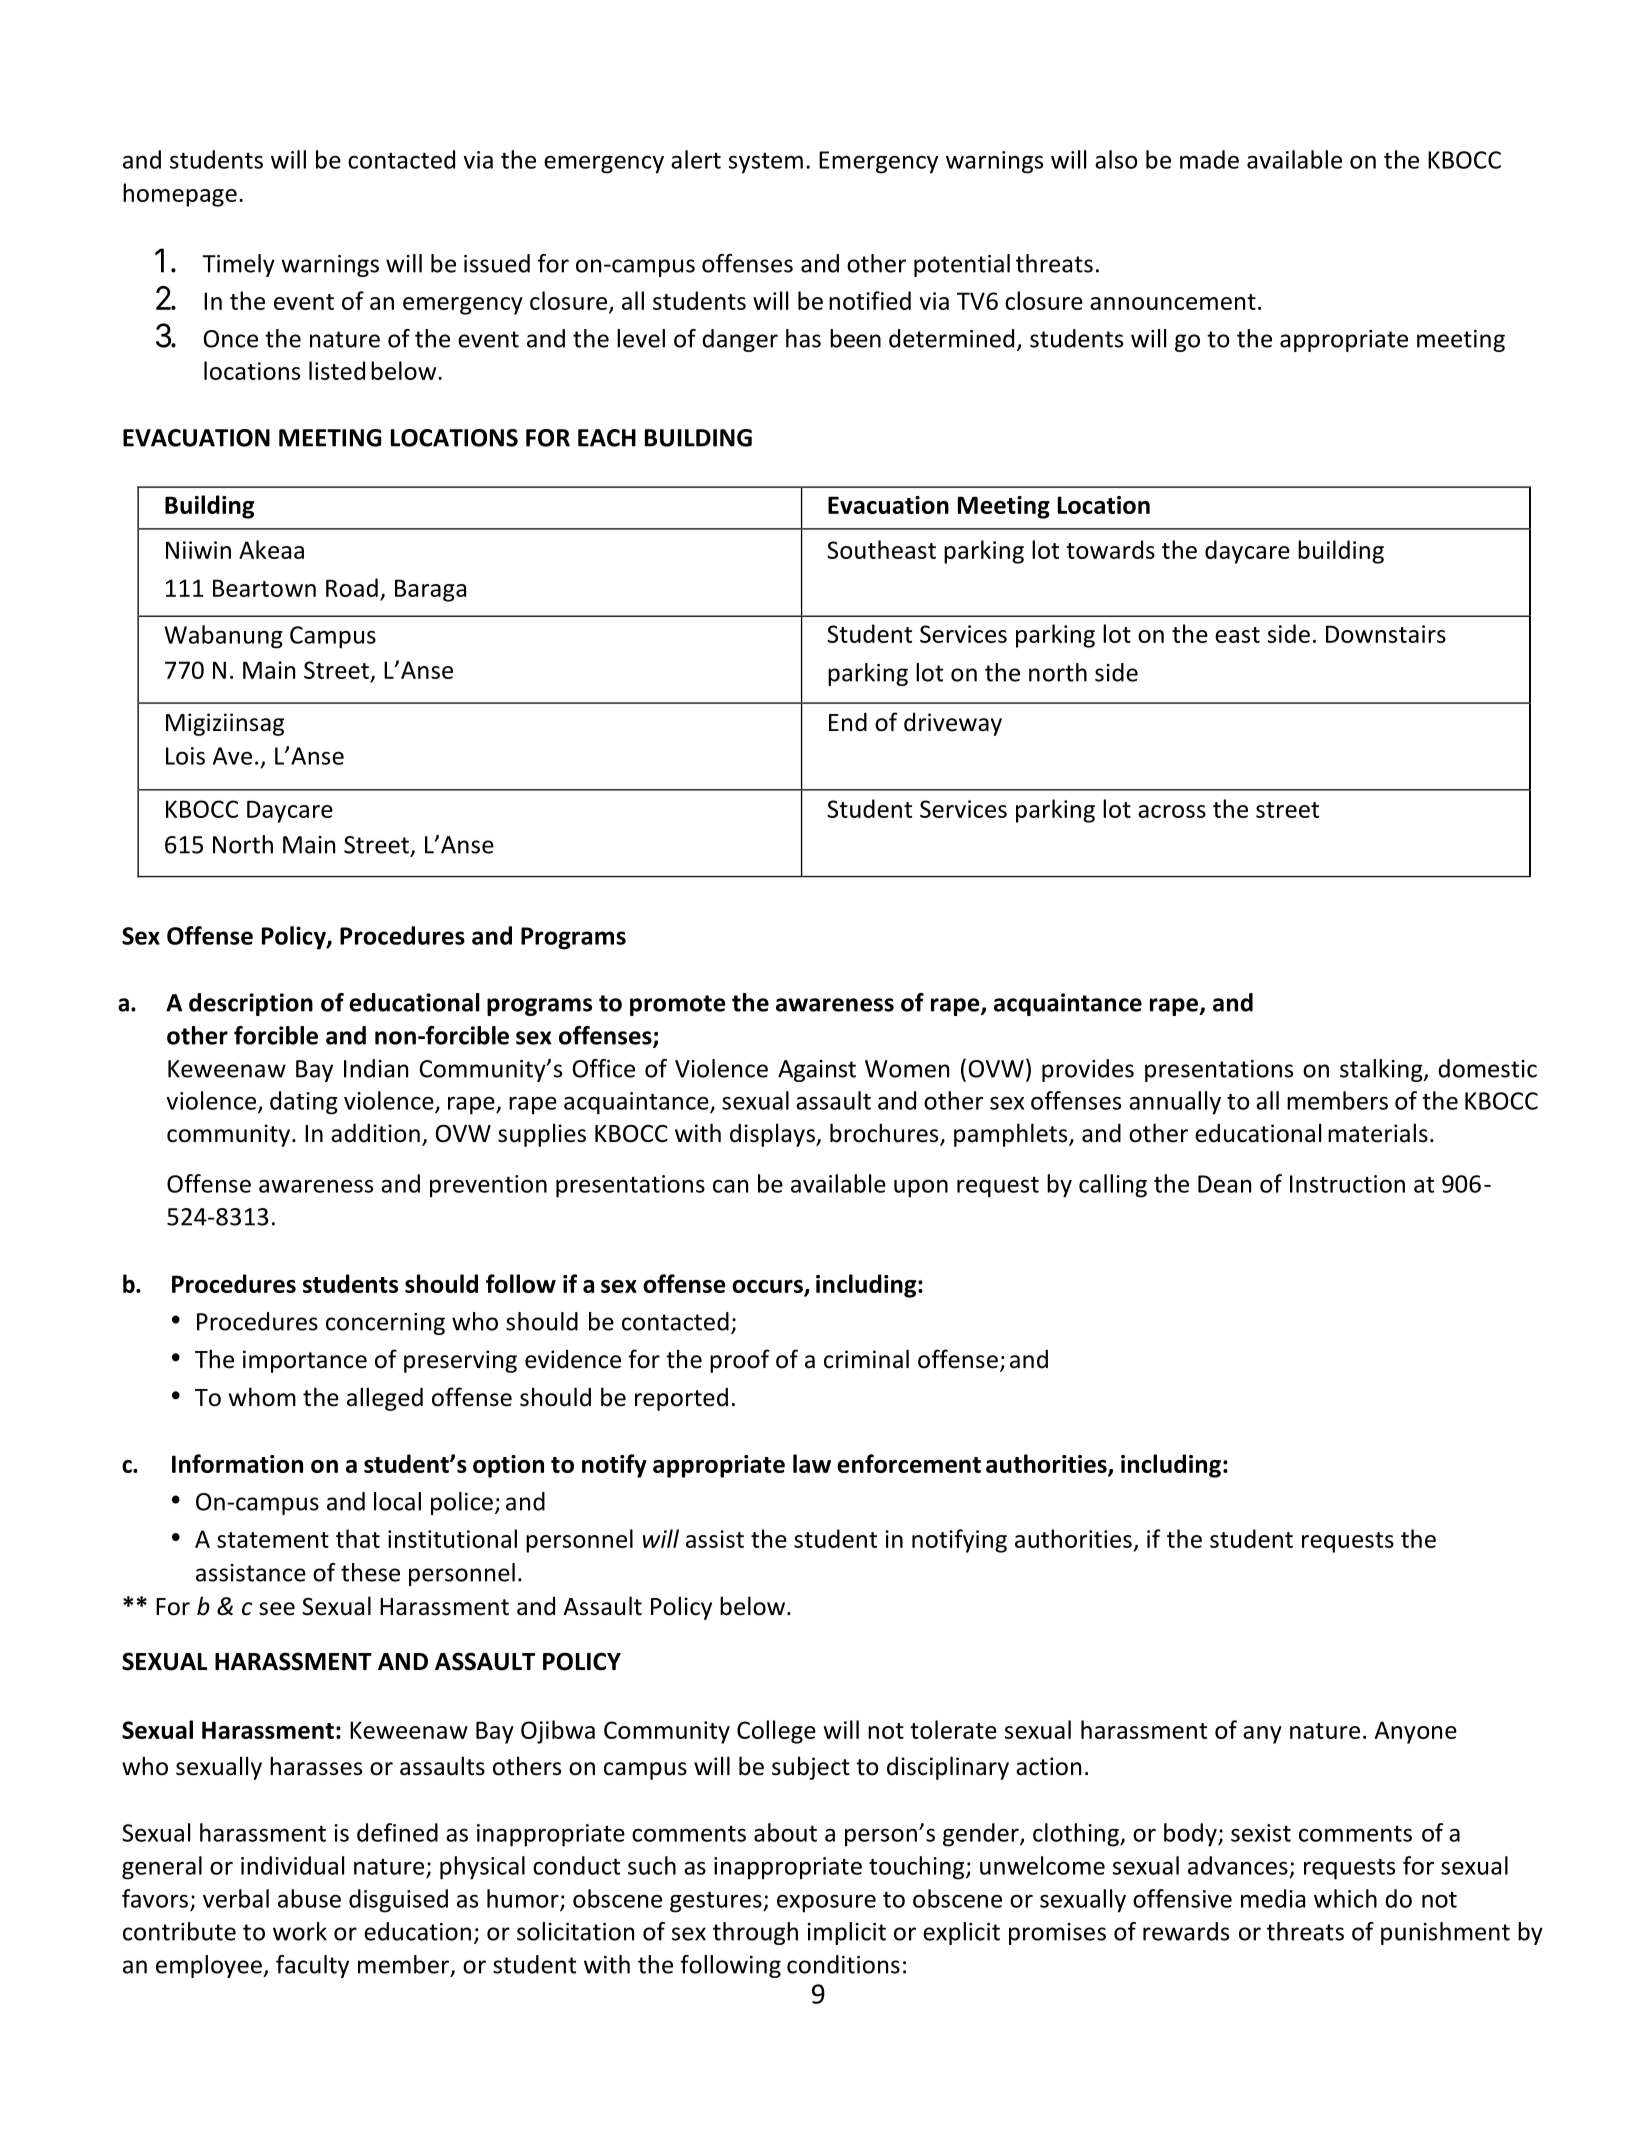 The image size is (1650, 2136). Describe the element at coordinates (766, 163) in the screenshot. I see `system` at that location.
